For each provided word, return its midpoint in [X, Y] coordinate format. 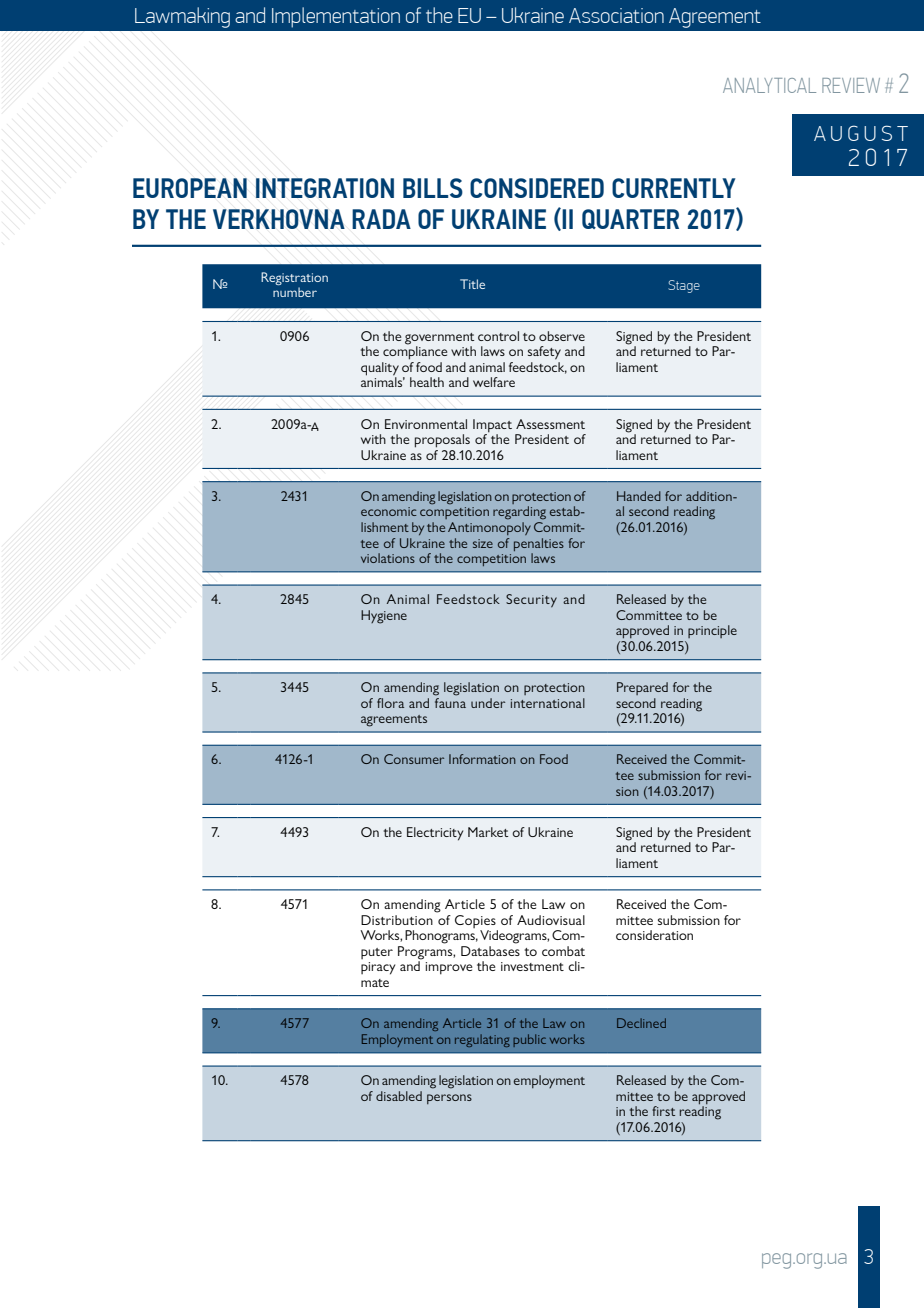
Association [616, 15]
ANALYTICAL [769, 85]
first [663, 1111]
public [529, 1040]
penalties [539, 544]
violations [388, 558]
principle [712, 631]
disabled [399, 1096]
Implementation [336, 17]
